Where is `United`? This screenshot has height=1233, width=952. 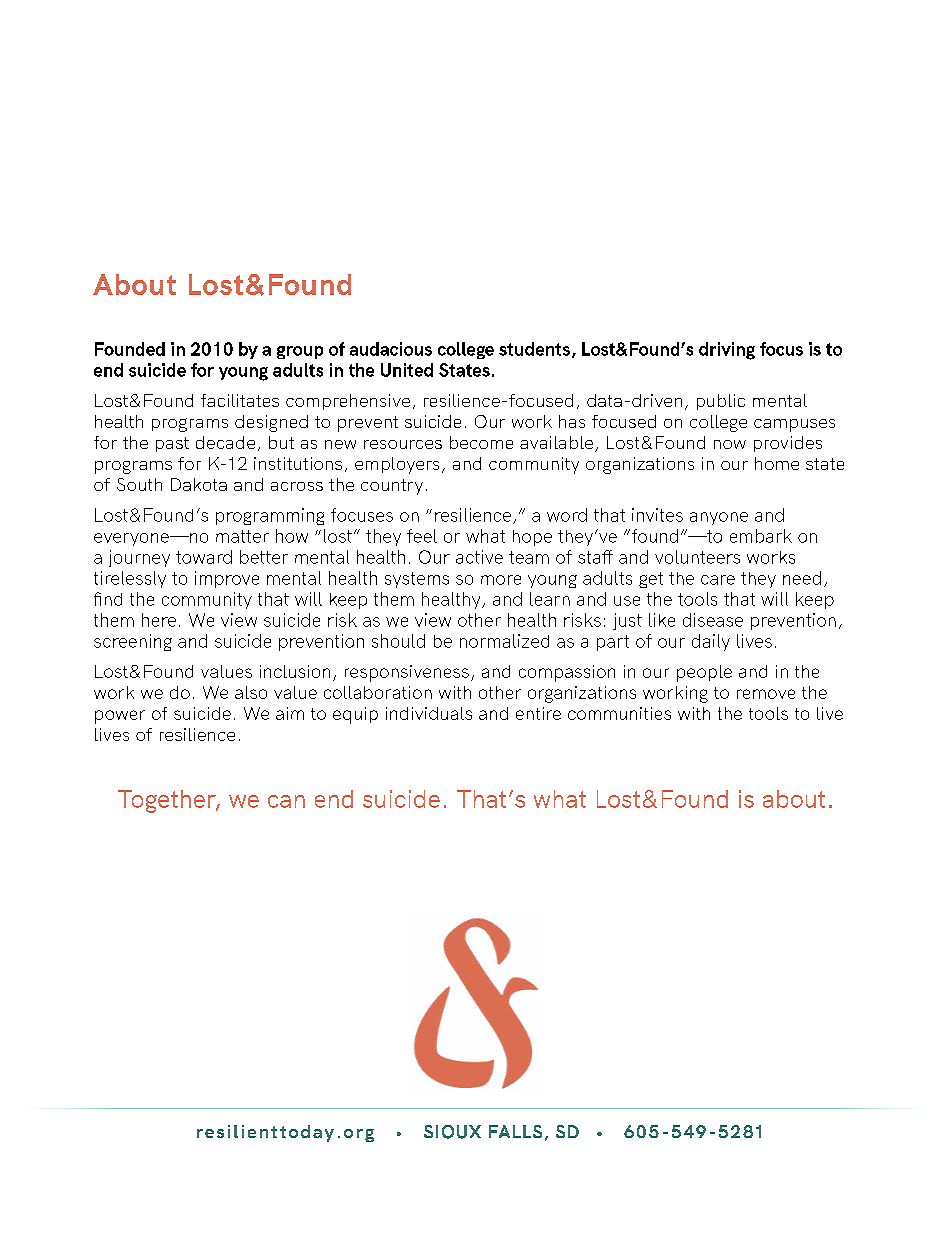 United is located at coordinates (407, 370).
